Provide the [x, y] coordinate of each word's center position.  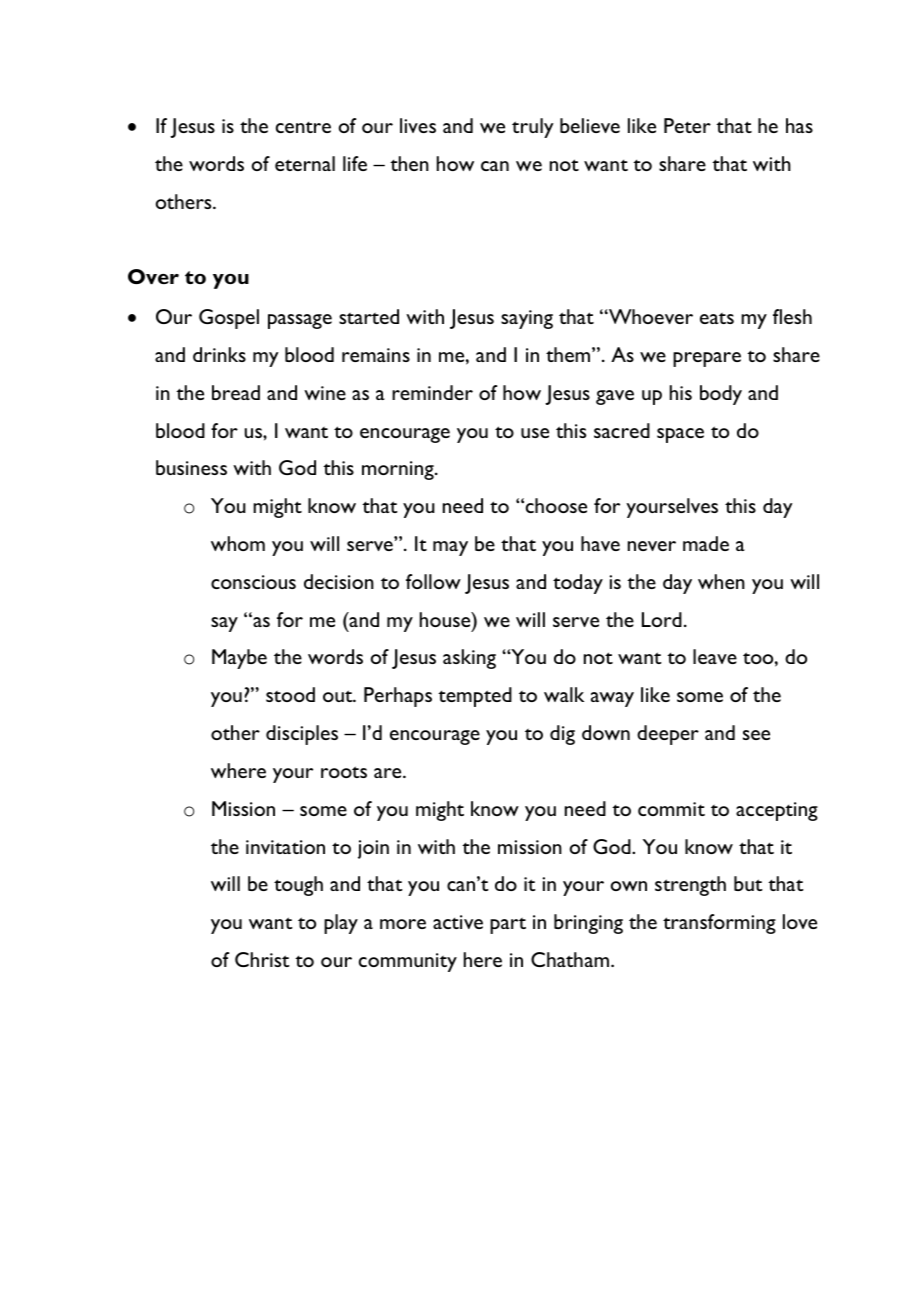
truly [533, 128]
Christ [262, 959]
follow [433, 581]
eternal [305, 163]
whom [238, 543]
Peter [687, 125]
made [706, 543]
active [458, 922]
